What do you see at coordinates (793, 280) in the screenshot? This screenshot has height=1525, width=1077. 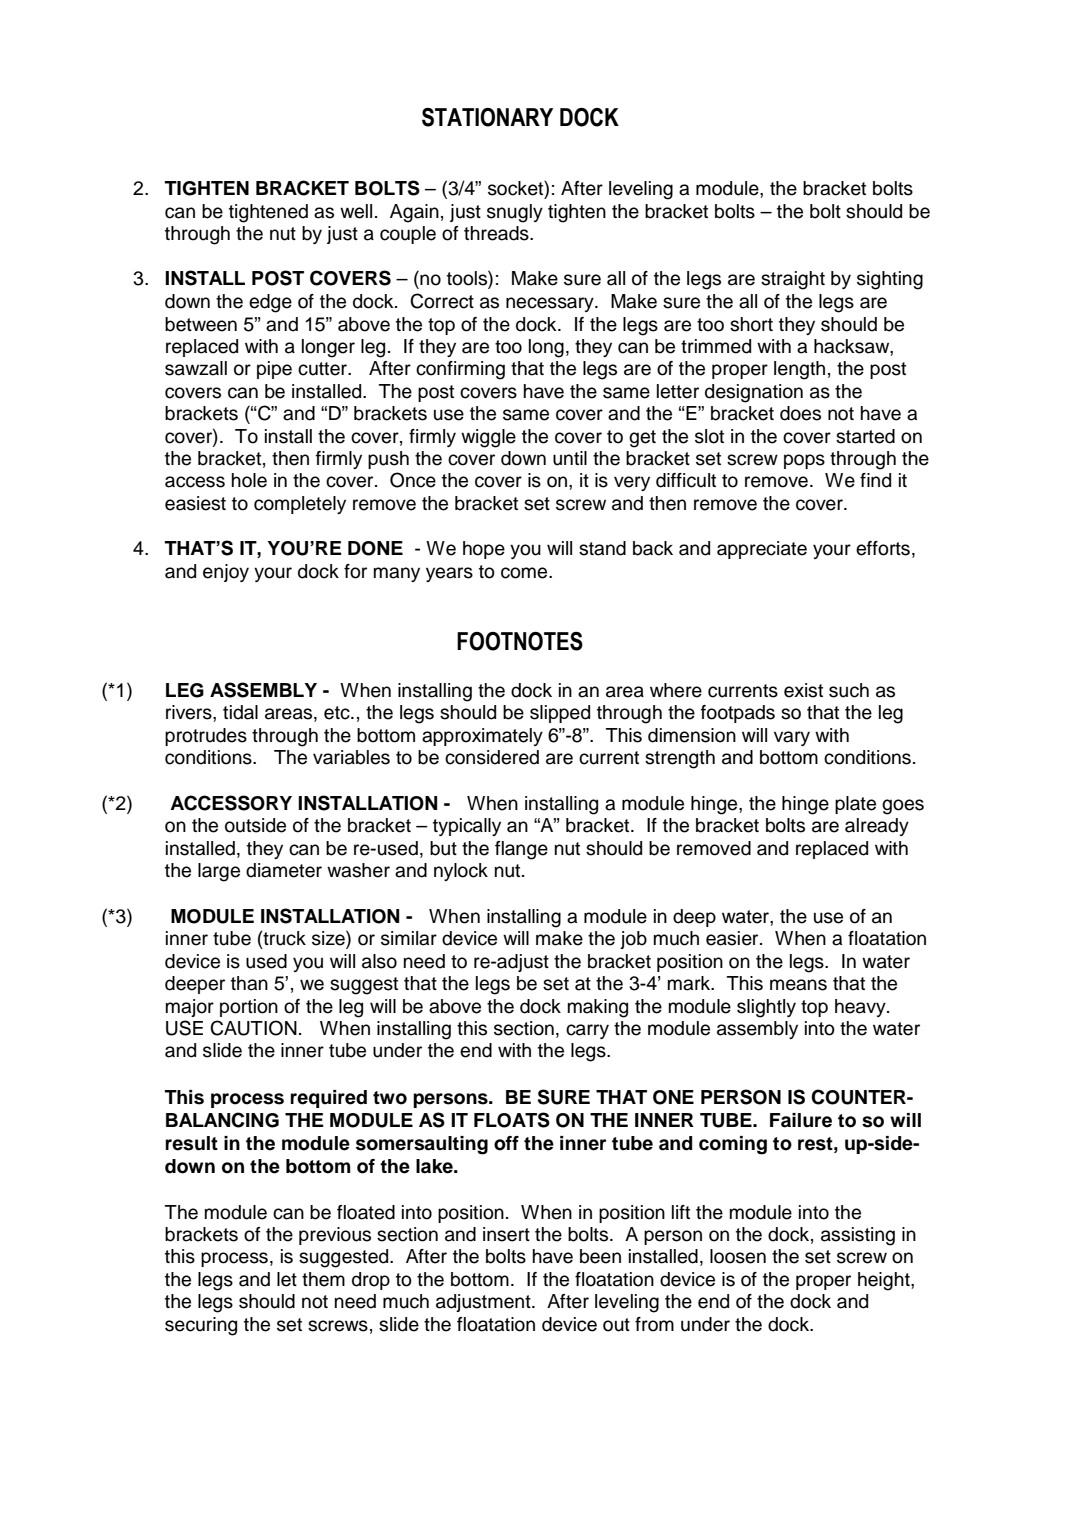 I see `straight` at bounding box center [793, 280].
